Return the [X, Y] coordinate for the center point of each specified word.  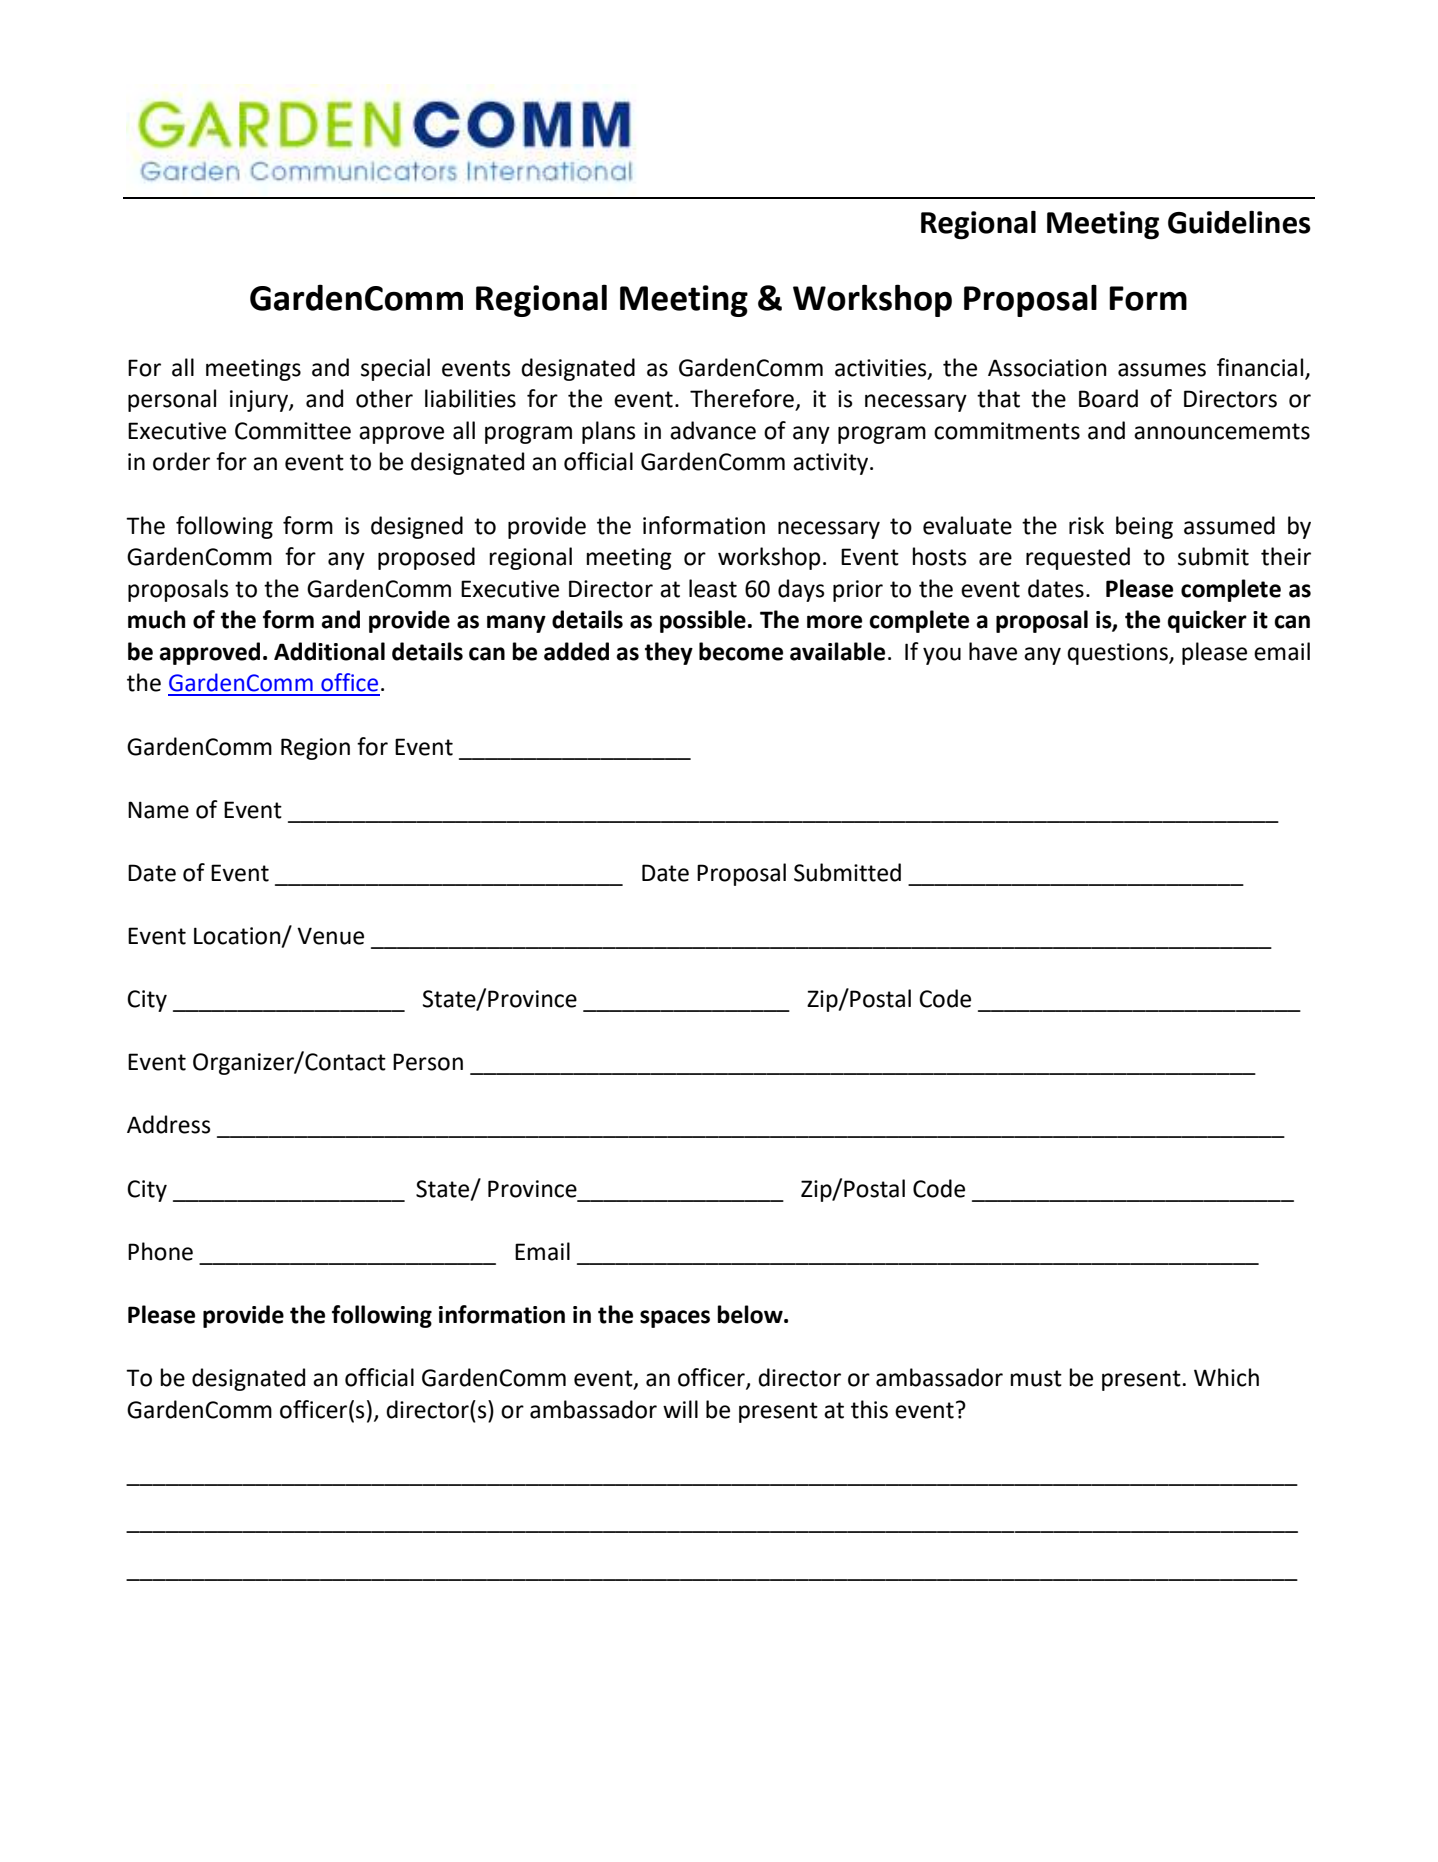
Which [1226, 1377]
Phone [160, 1251]
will [680, 1409]
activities [882, 368]
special [395, 369]
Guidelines [1239, 222]
